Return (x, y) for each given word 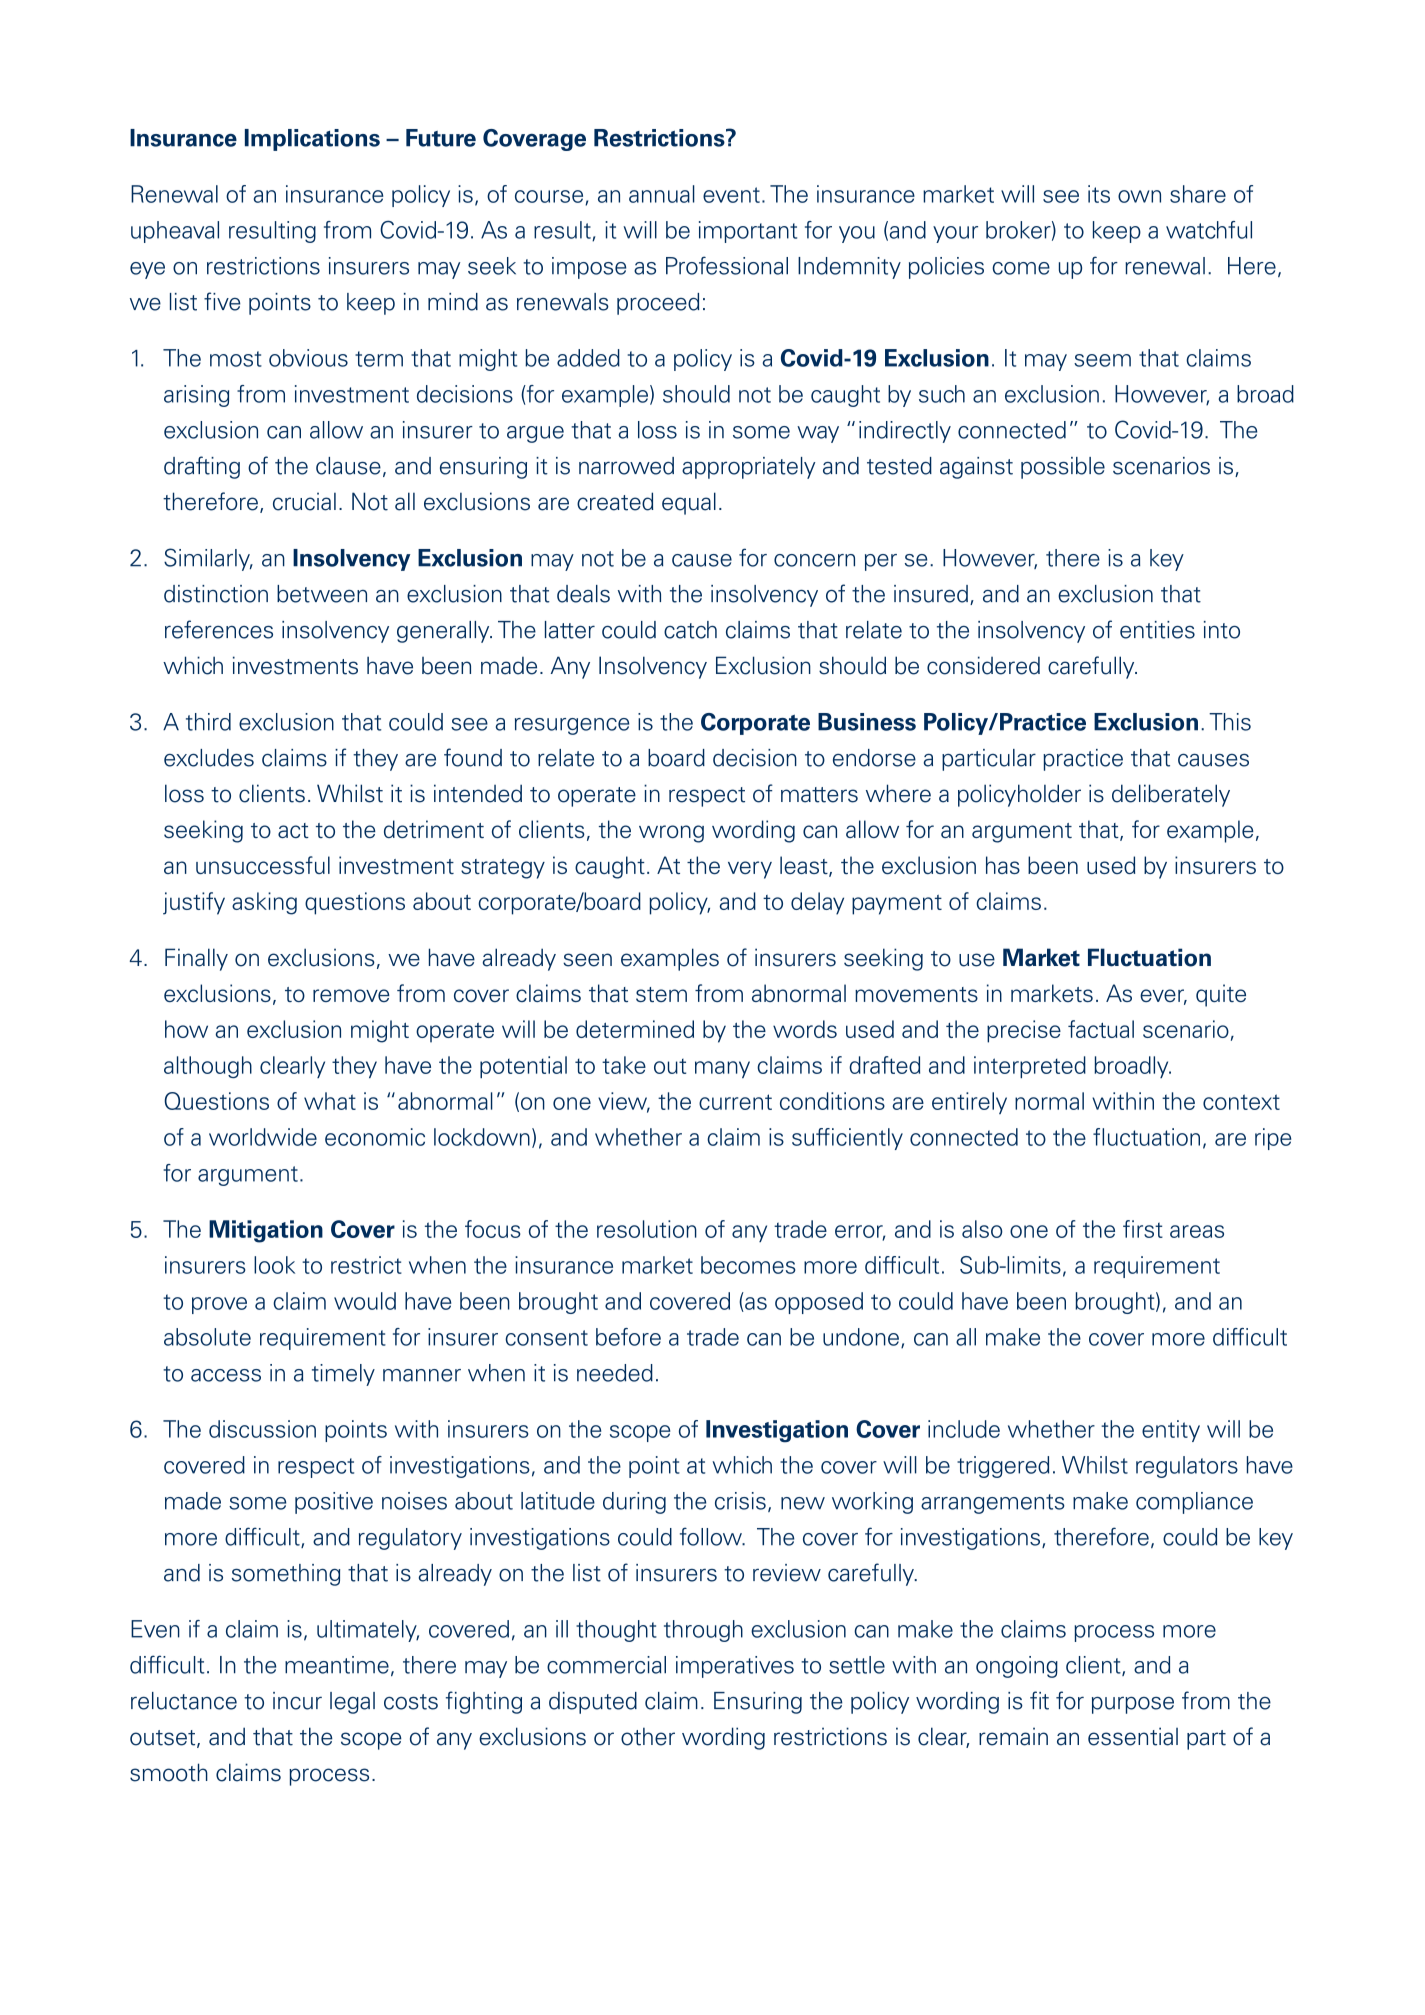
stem (661, 994)
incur (297, 1701)
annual (662, 194)
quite (1221, 995)
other (648, 1736)
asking (264, 903)
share (1198, 194)
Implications (312, 140)
